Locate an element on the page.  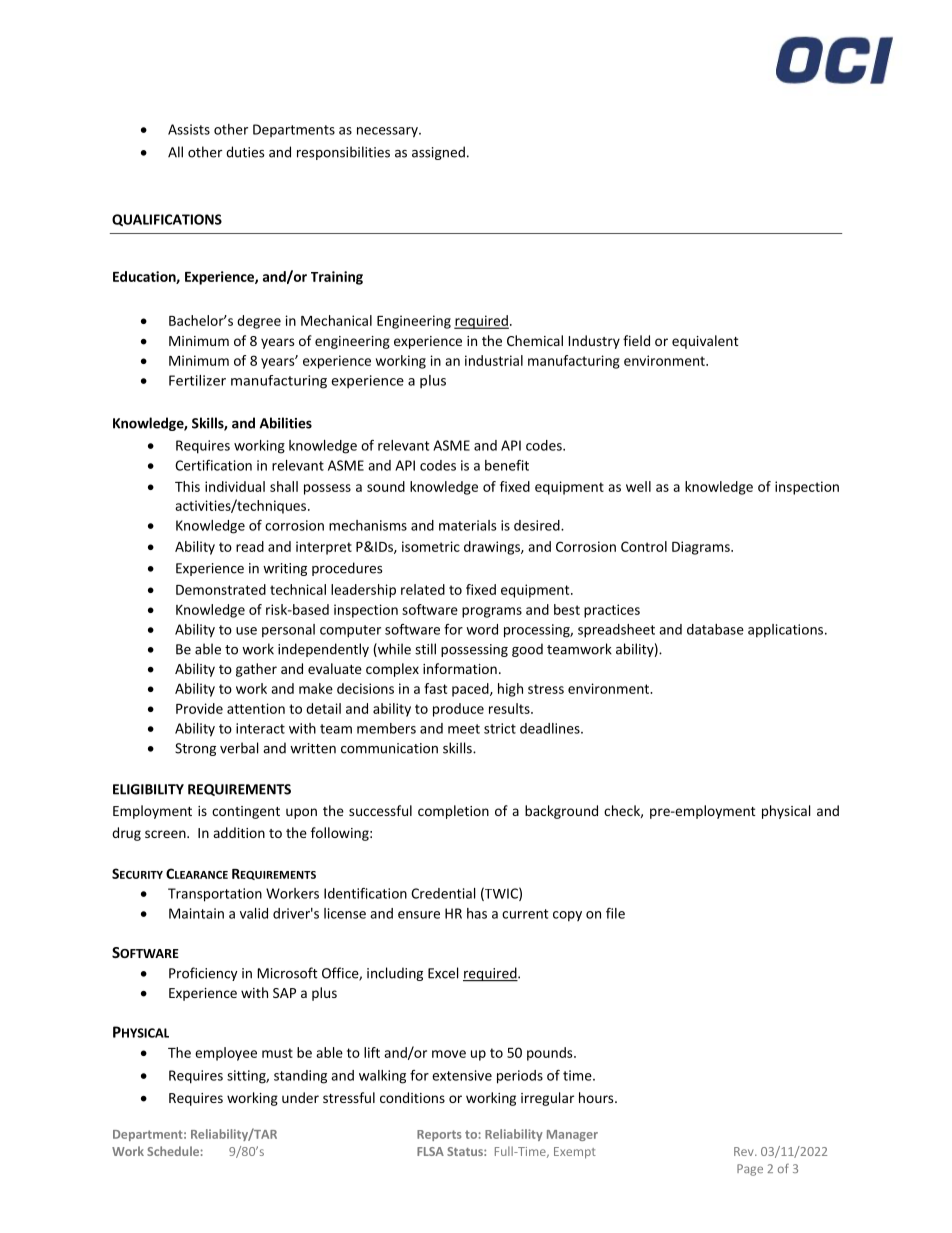
field is located at coordinates (636, 340).
